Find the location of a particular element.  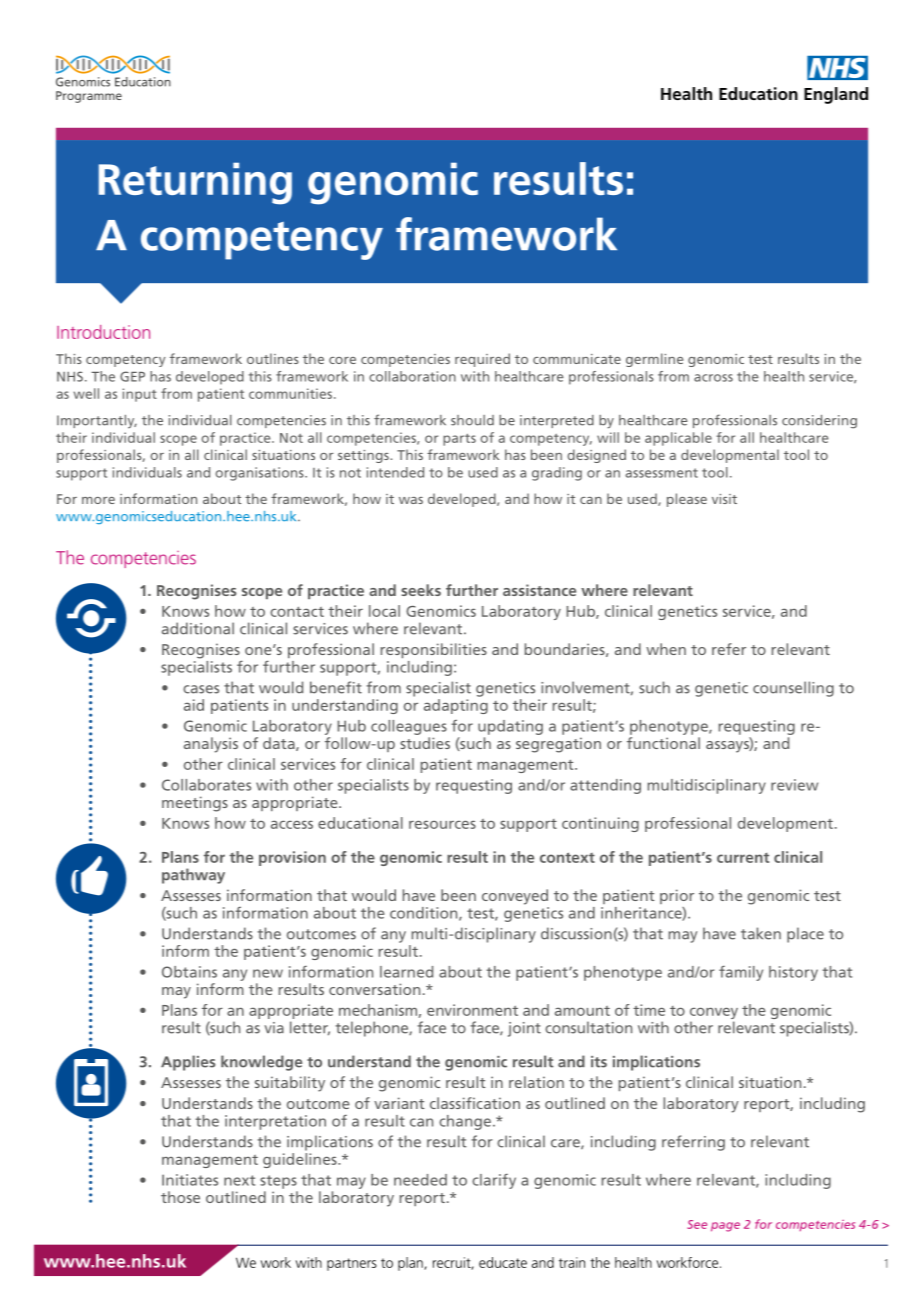

current is located at coordinates (743, 858).
